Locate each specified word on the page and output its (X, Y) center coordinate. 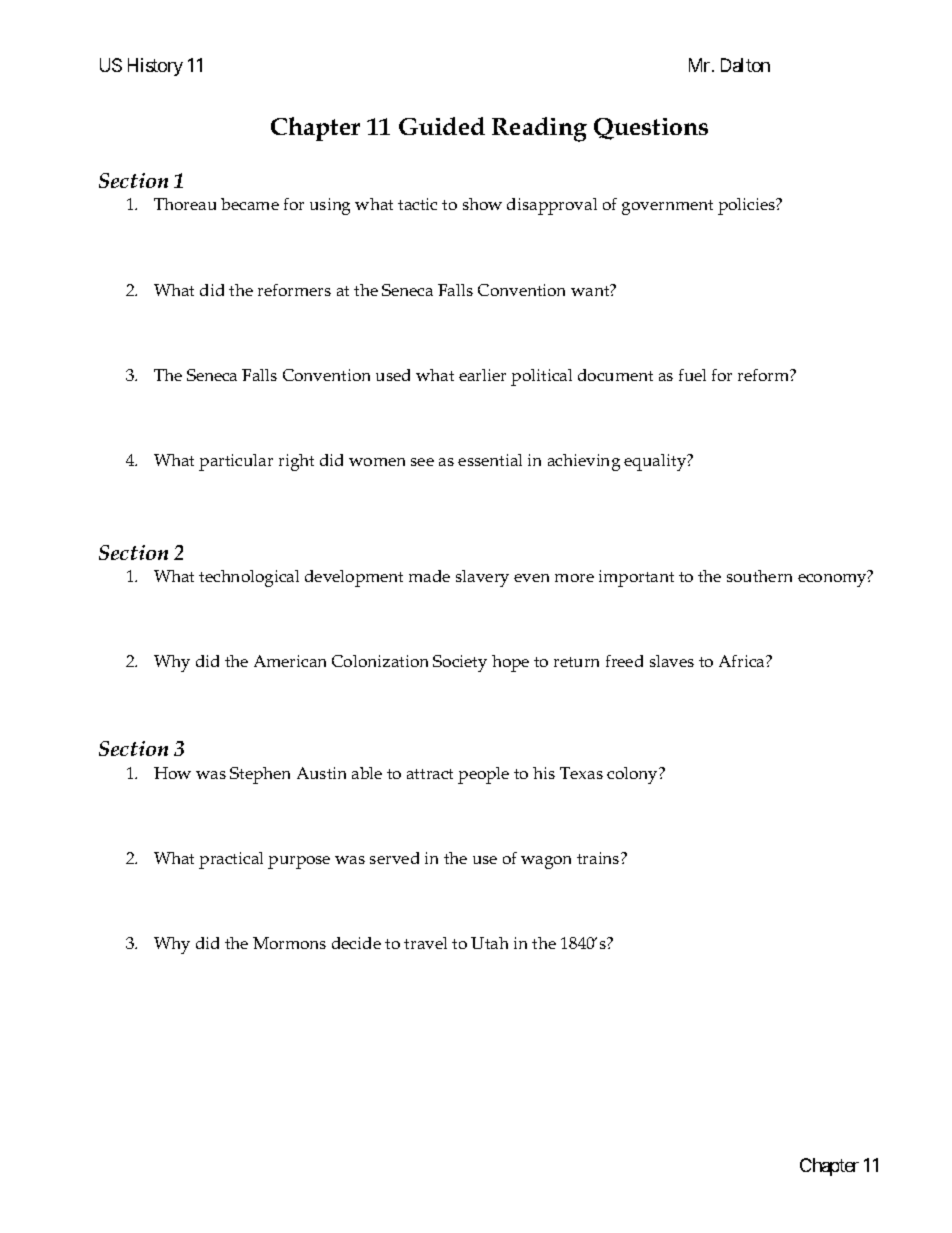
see (422, 462)
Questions (651, 129)
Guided (442, 126)
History (155, 67)
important (636, 578)
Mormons (289, 943)
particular (236, 462)
